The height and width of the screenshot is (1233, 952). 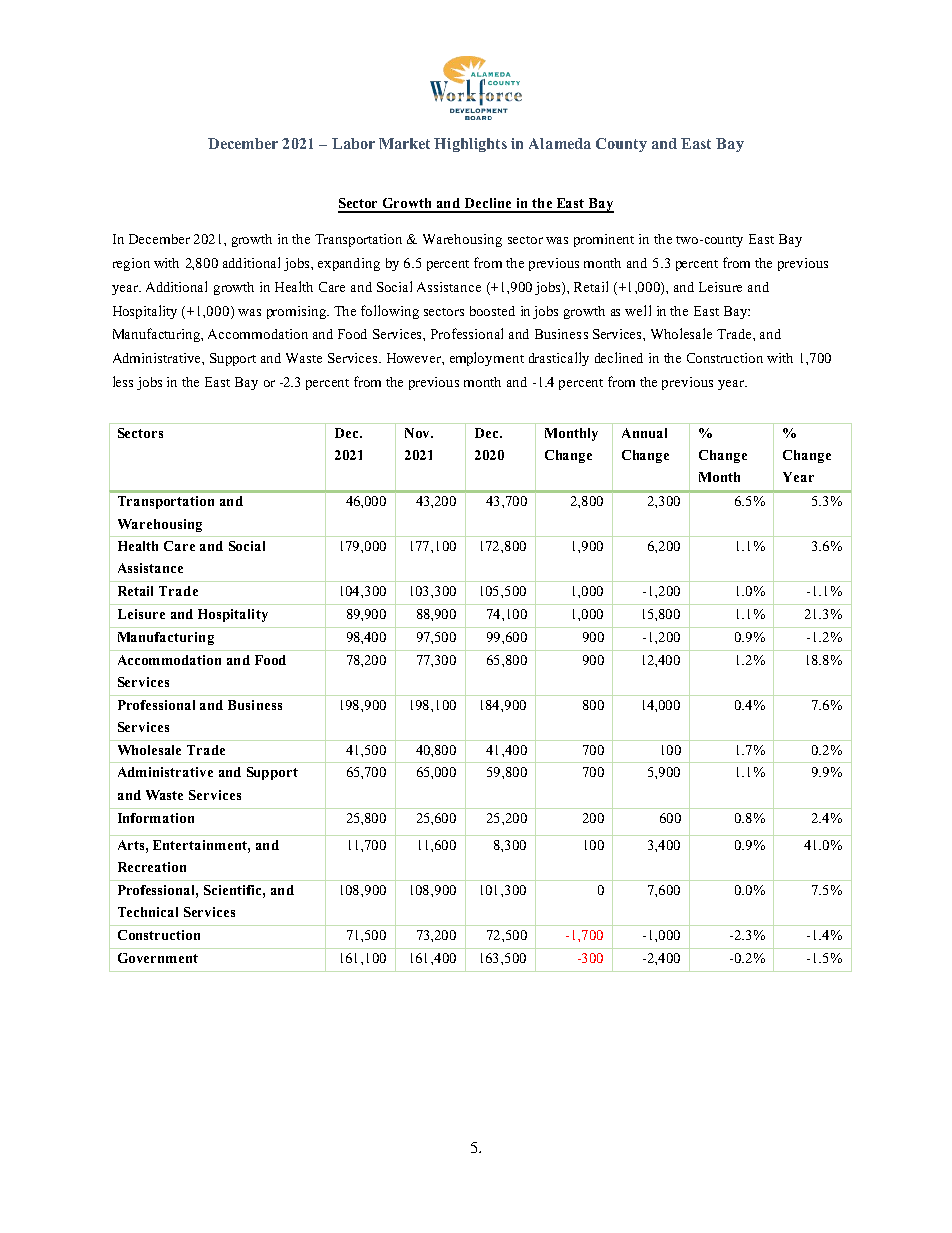 I want to click on less, so click(x=123, y=381).
